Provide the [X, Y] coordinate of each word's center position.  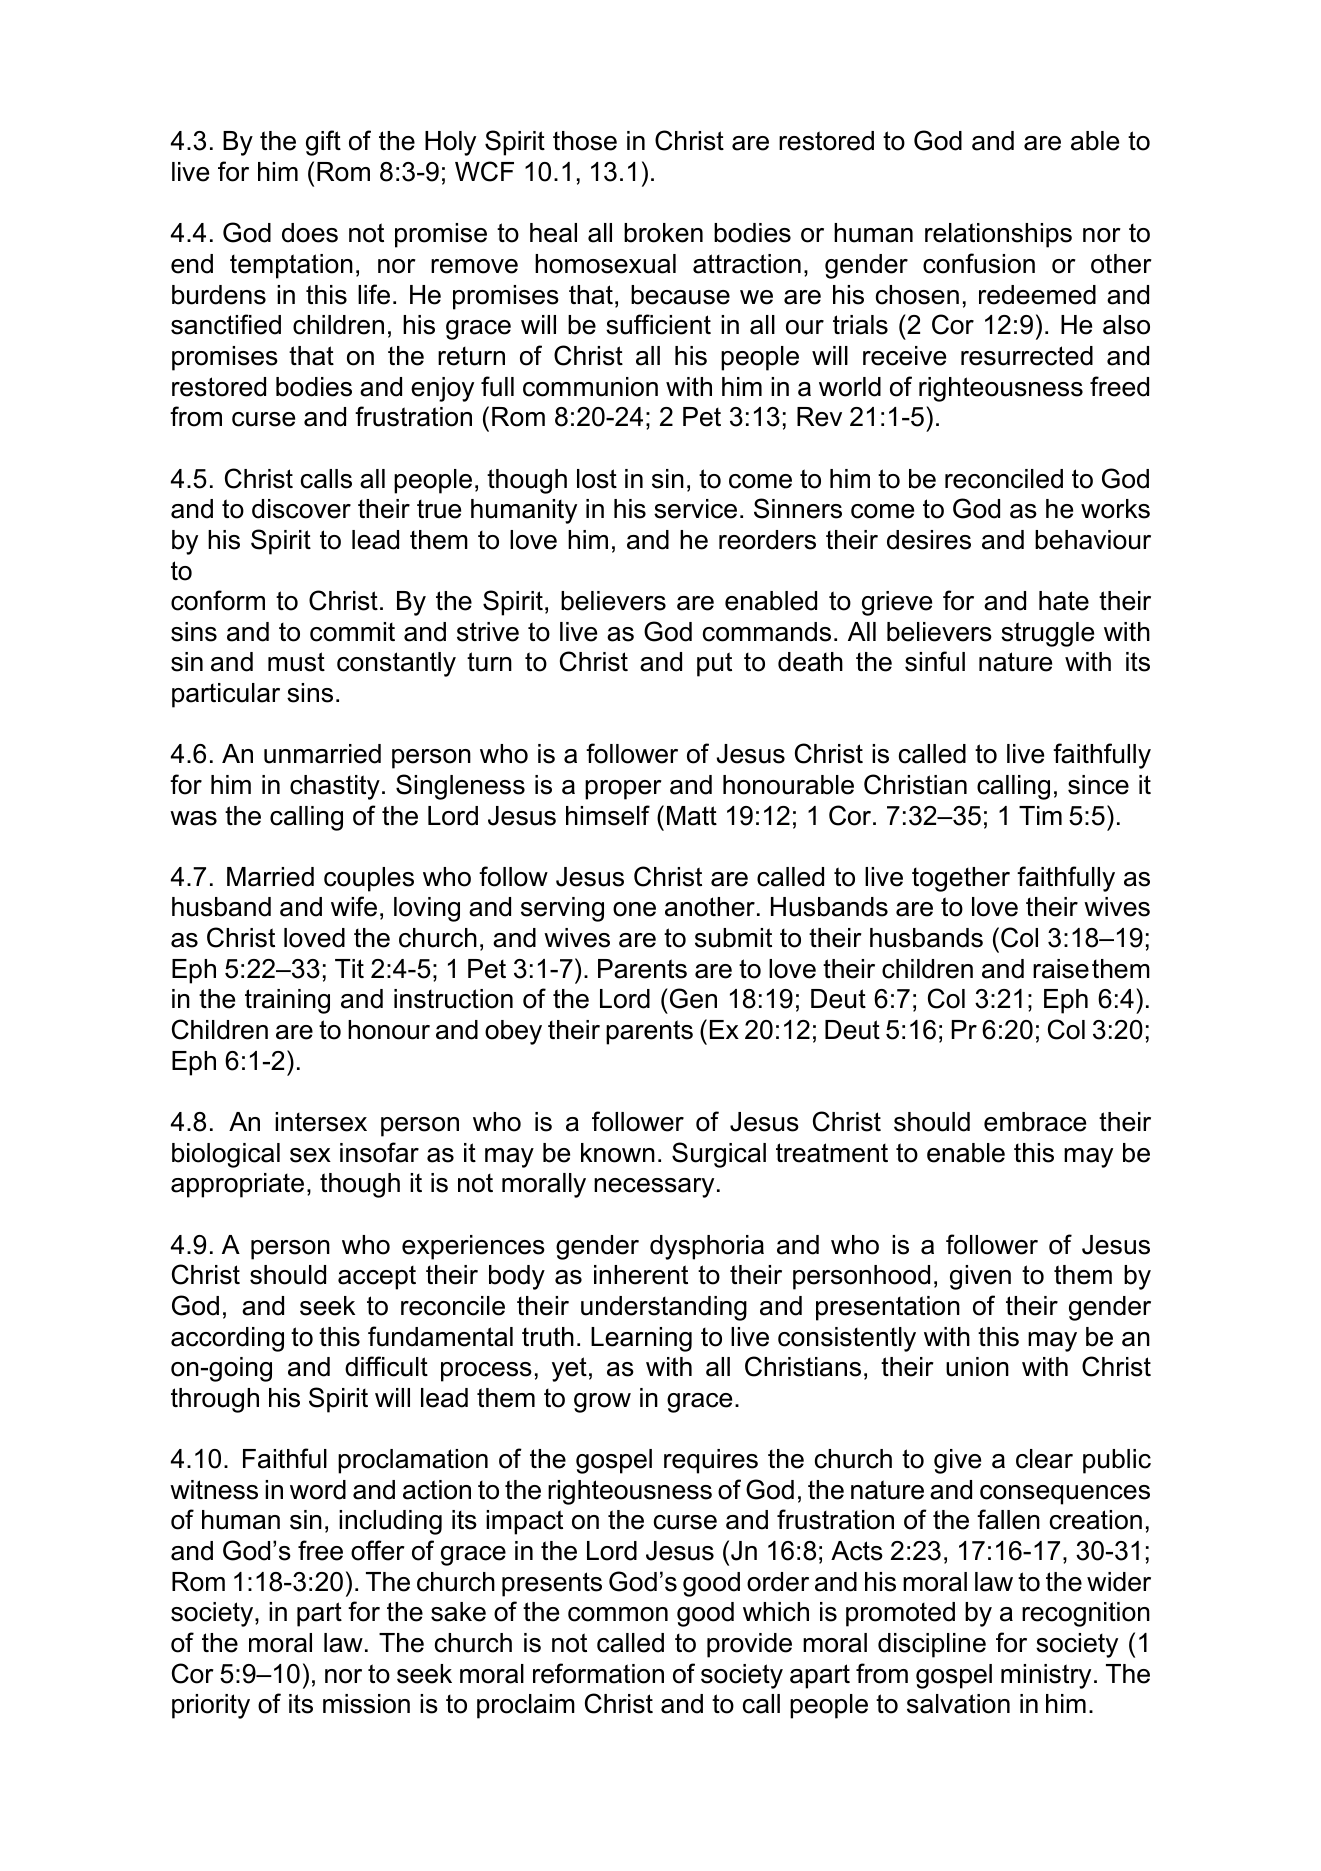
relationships [998, 235]
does [310, 233]
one [634, 909]
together [961, 879]
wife [354, 906]
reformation [598, 1673]
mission [366, 1704]
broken [663, 233]
